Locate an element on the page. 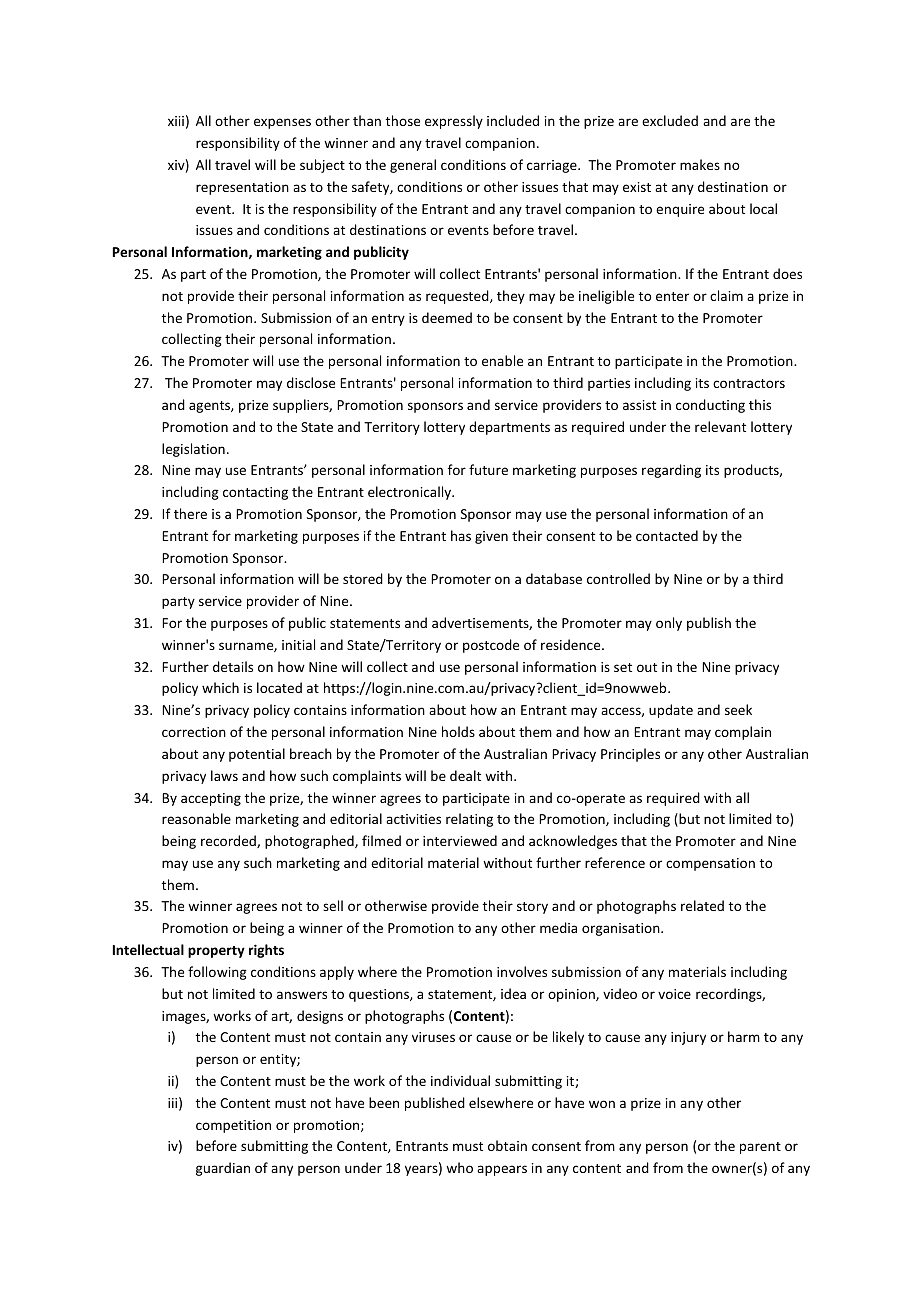 The height and width of the document is (1308, 924). holds is located at coordinates (458, 731).
